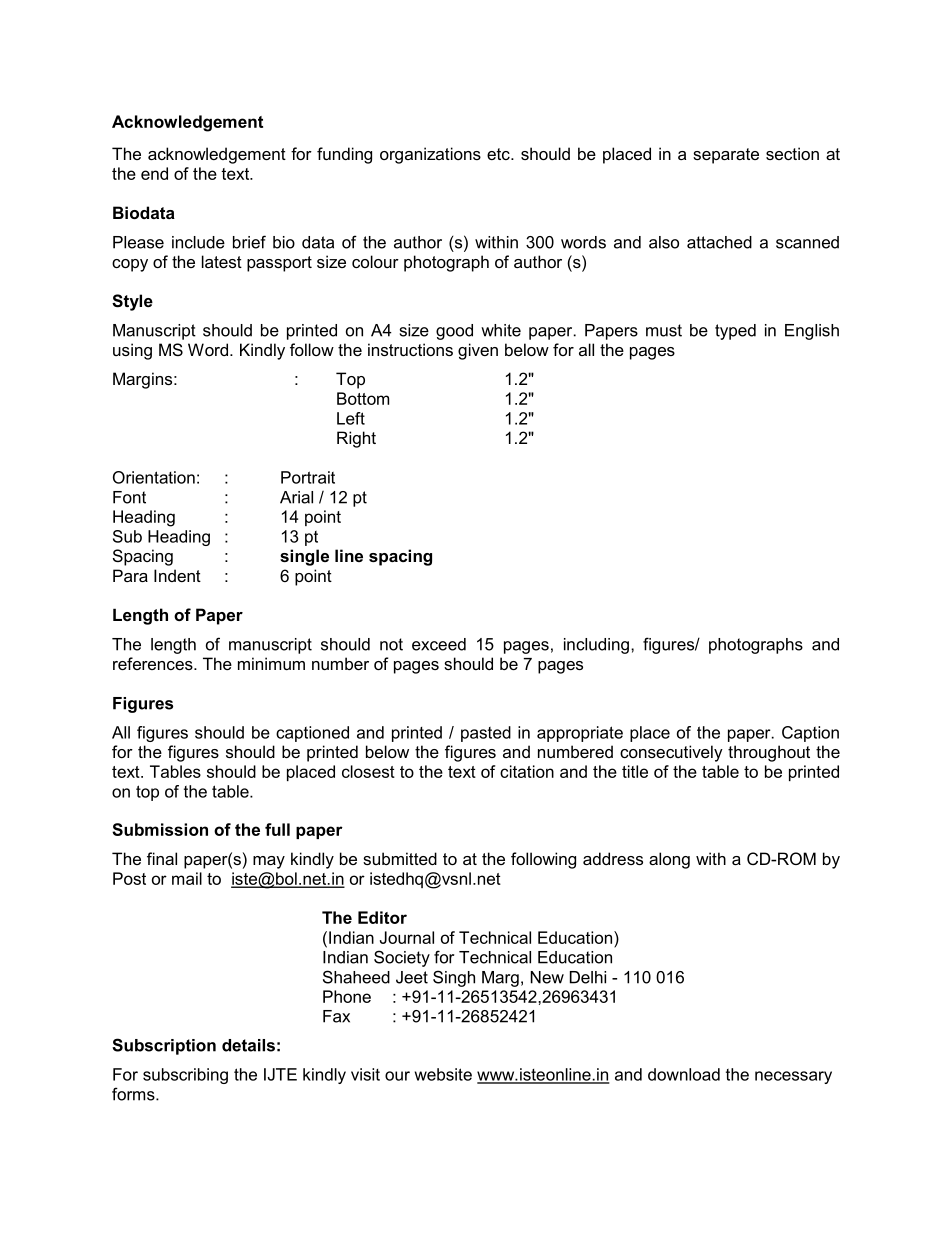 The width and height of the page is (952, 1233). What do you see at coordinates (185, 1076) in the page?
I see `subscribing` at bounding box center [185, 1076].
